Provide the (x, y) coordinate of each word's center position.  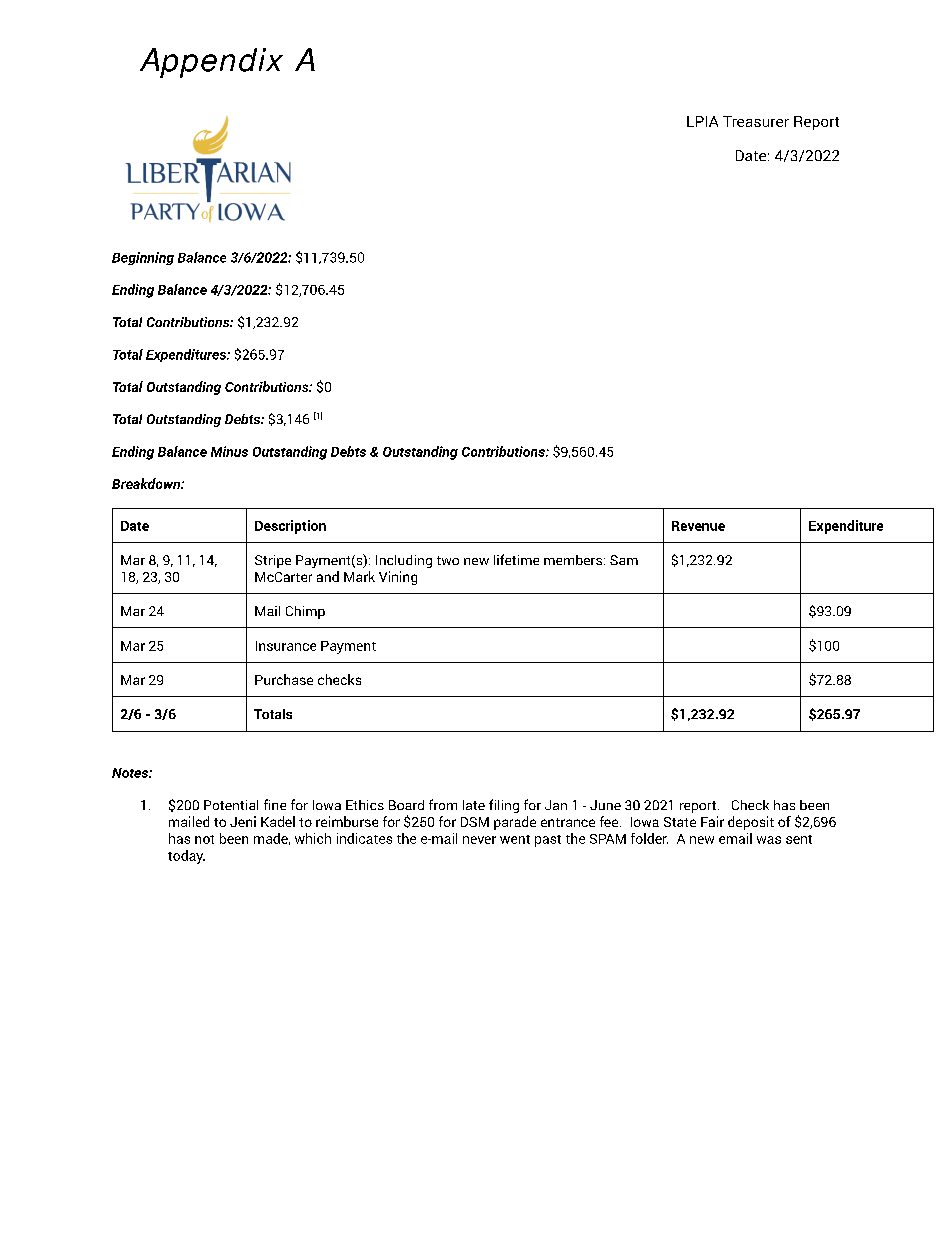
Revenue (698, 526)
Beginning (143, 258)
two (448, 560)
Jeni (243, 821)
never (479, 840)
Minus (229, 451)
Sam (624, 560)
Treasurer (756, 121)
